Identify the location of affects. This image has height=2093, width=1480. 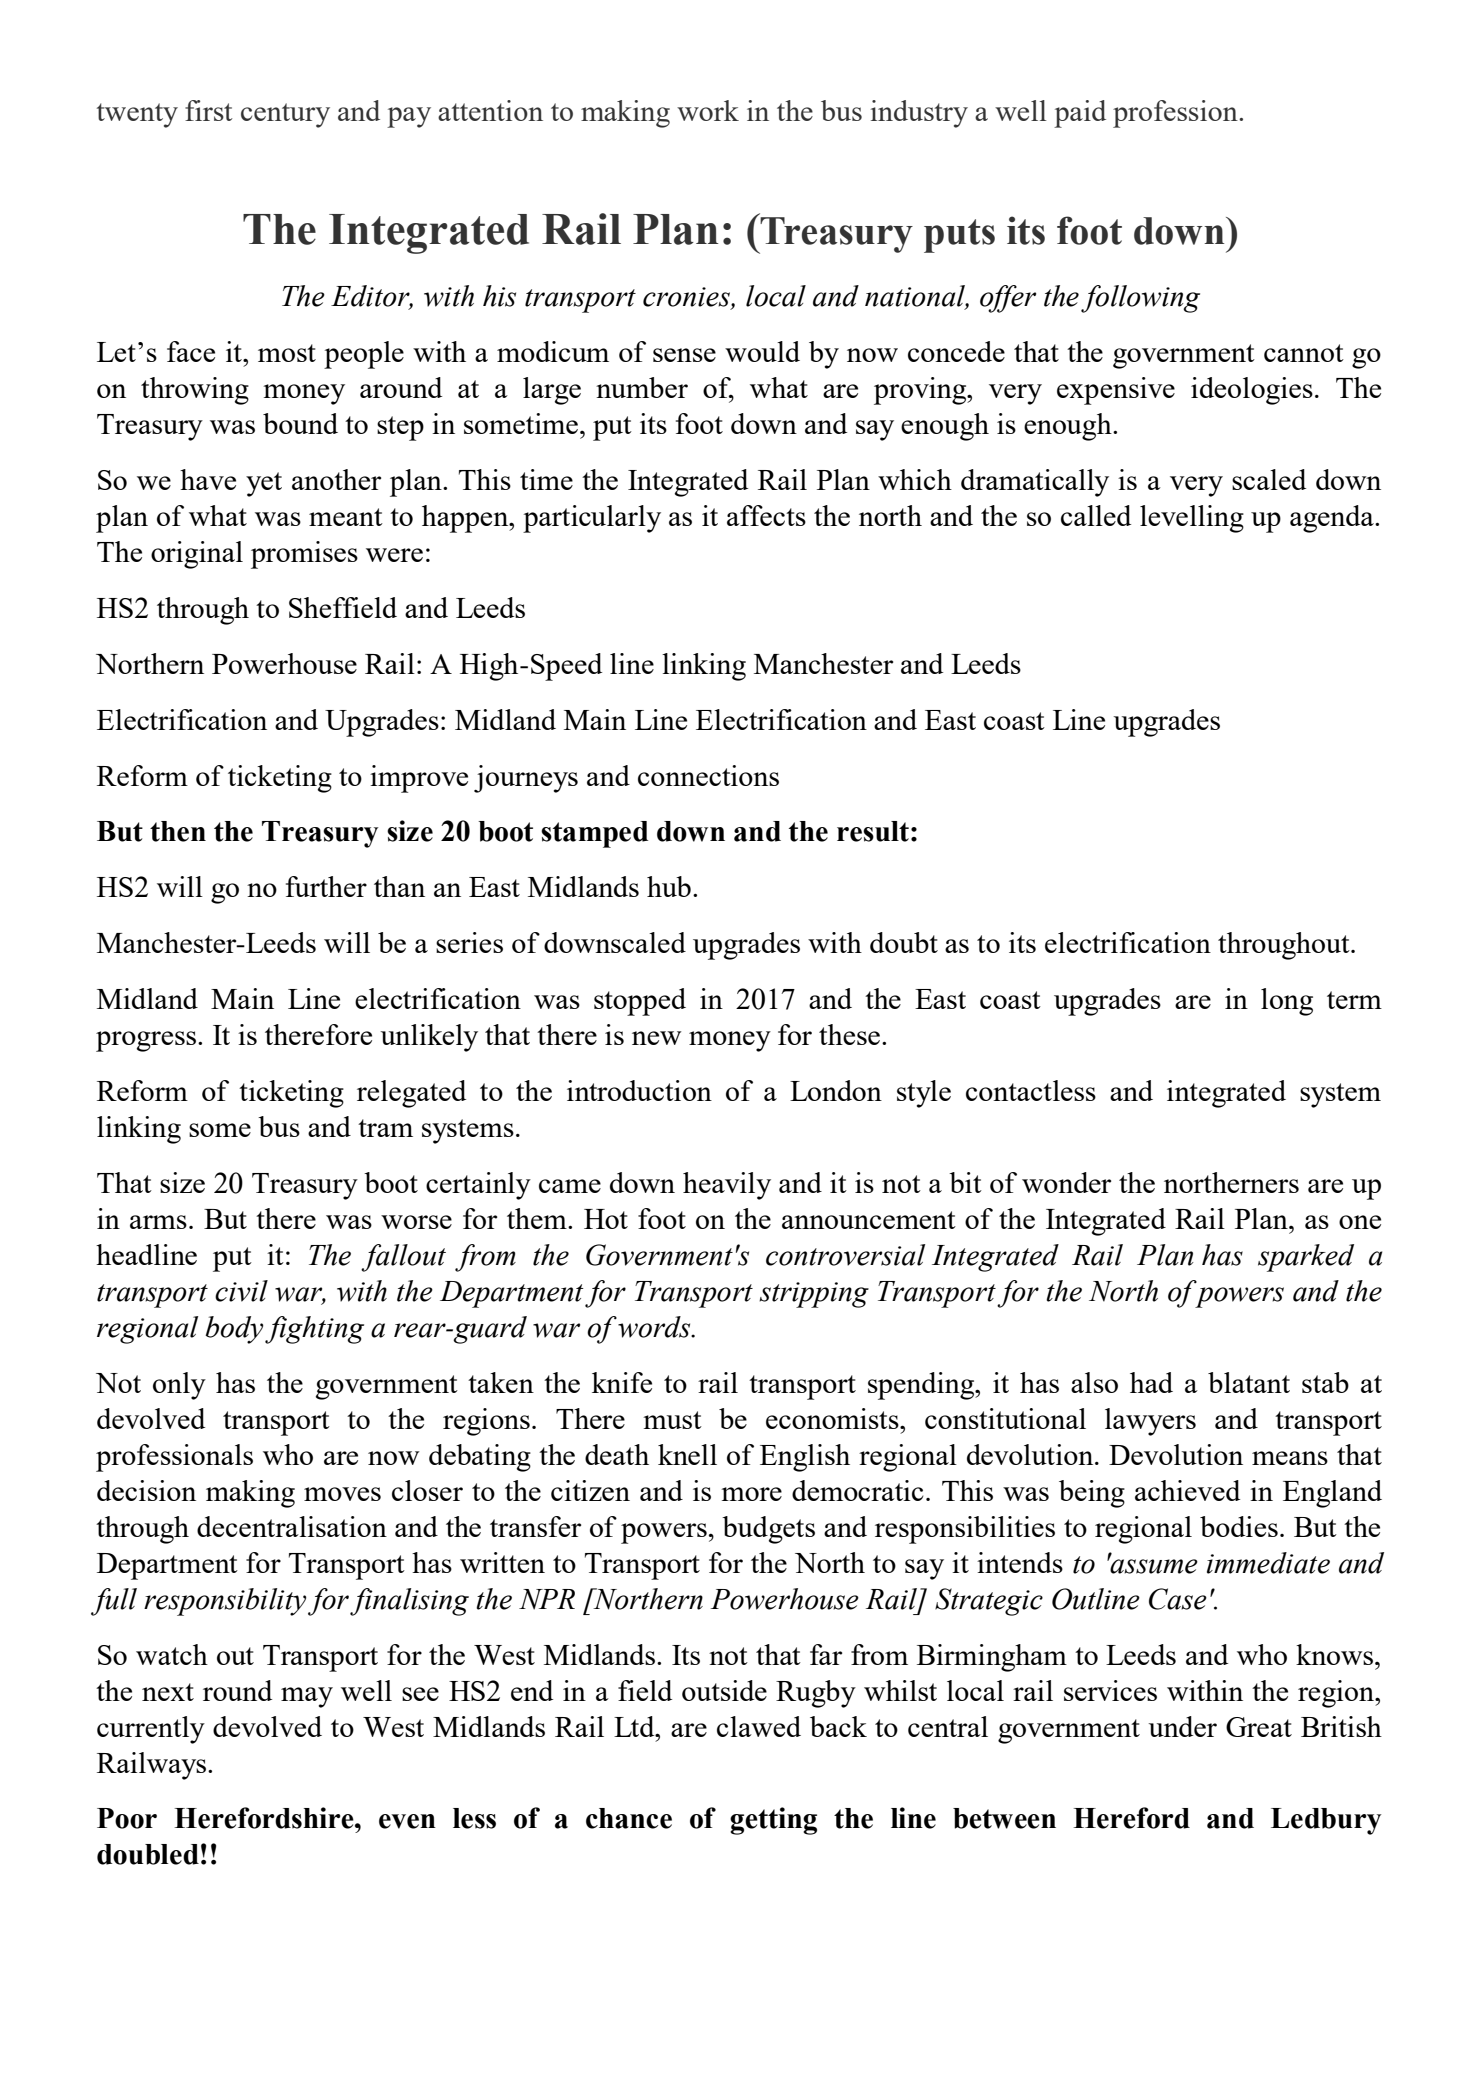
(766, 515).
